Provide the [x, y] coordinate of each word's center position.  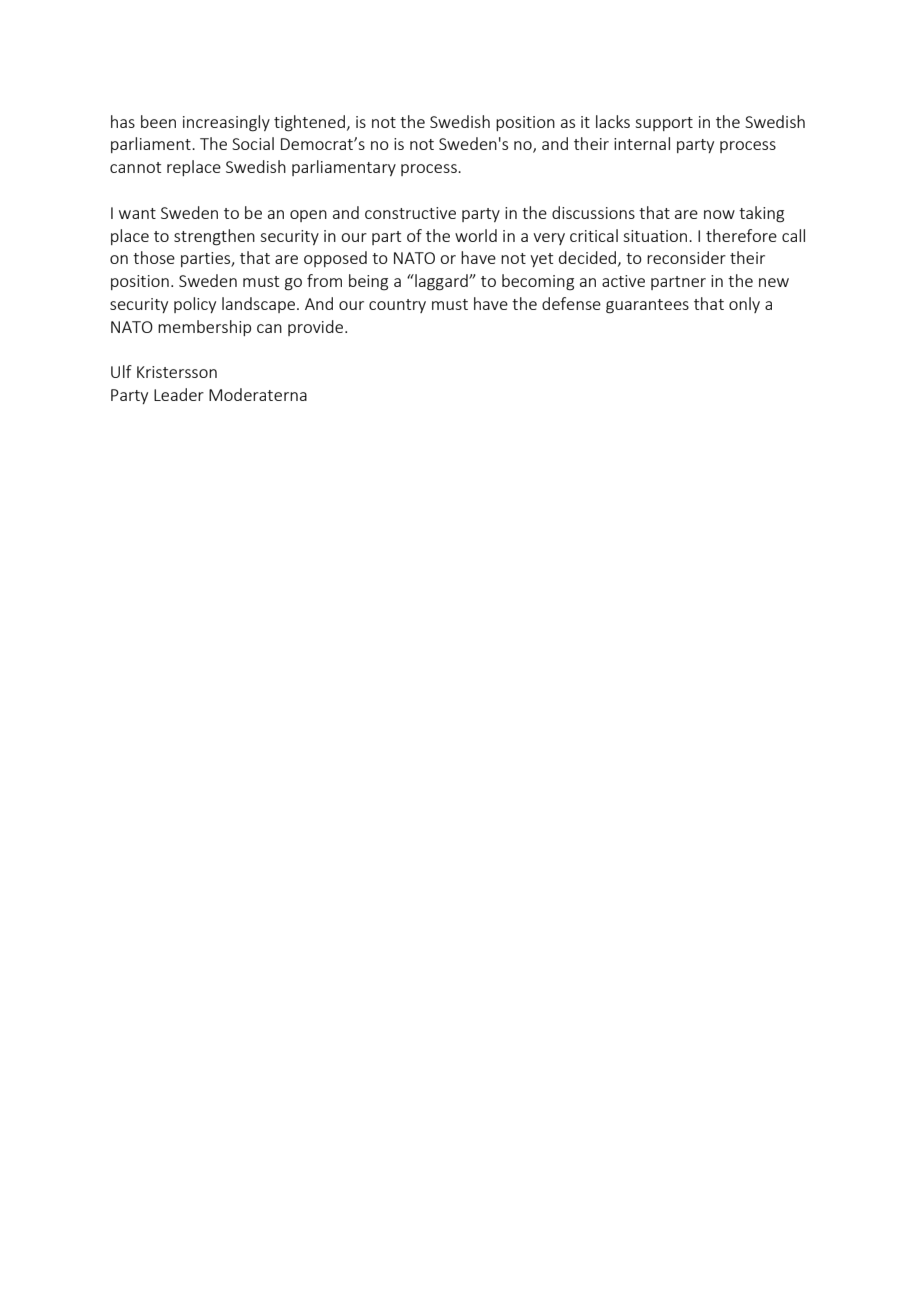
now [719, 214]
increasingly [226, 123]
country [397, 306]
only [744, 305]
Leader [179, 394]
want [137, 213]
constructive [410, 213]
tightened [309, 123]
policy [195, 305]
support [664, 124]
